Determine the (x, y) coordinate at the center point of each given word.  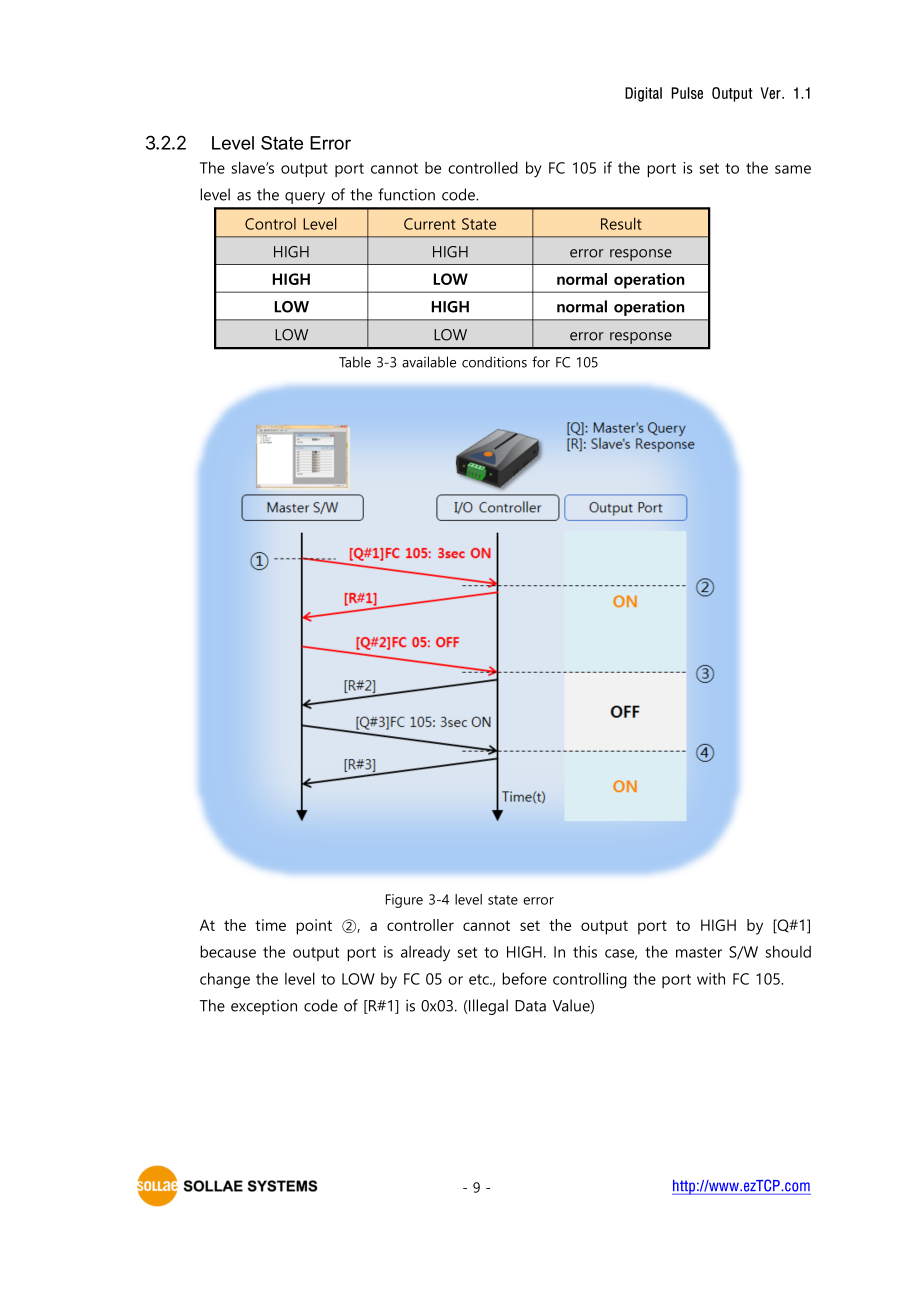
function (406, 194)
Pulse (687, 93)
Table (355, 362)
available (429, 362)
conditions (494, 362)
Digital (643, 94)
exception (264, 1007)
